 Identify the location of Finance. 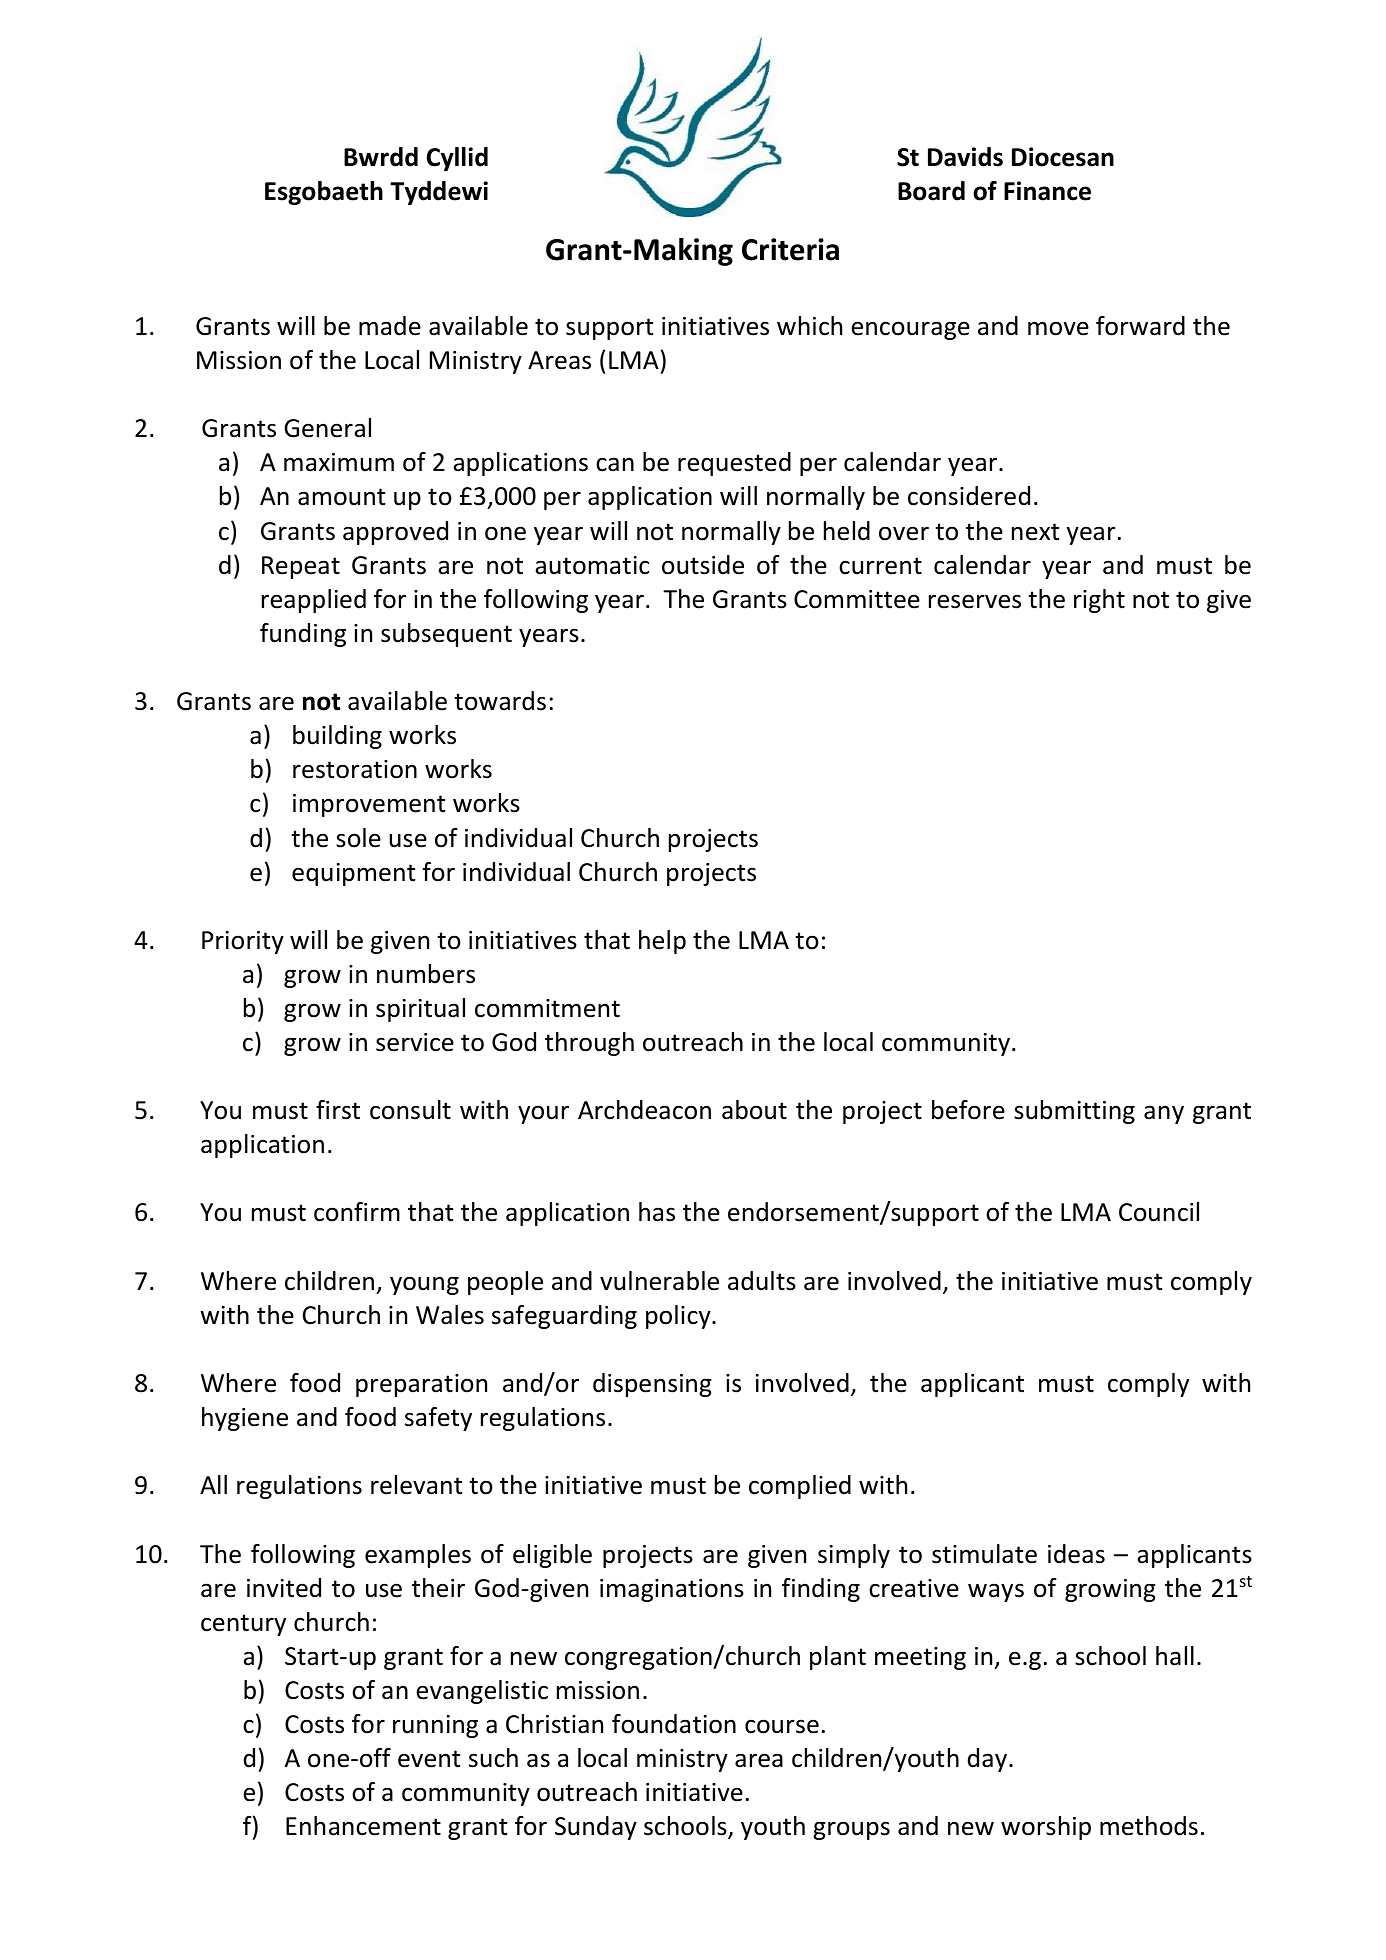
(1047, 191).
